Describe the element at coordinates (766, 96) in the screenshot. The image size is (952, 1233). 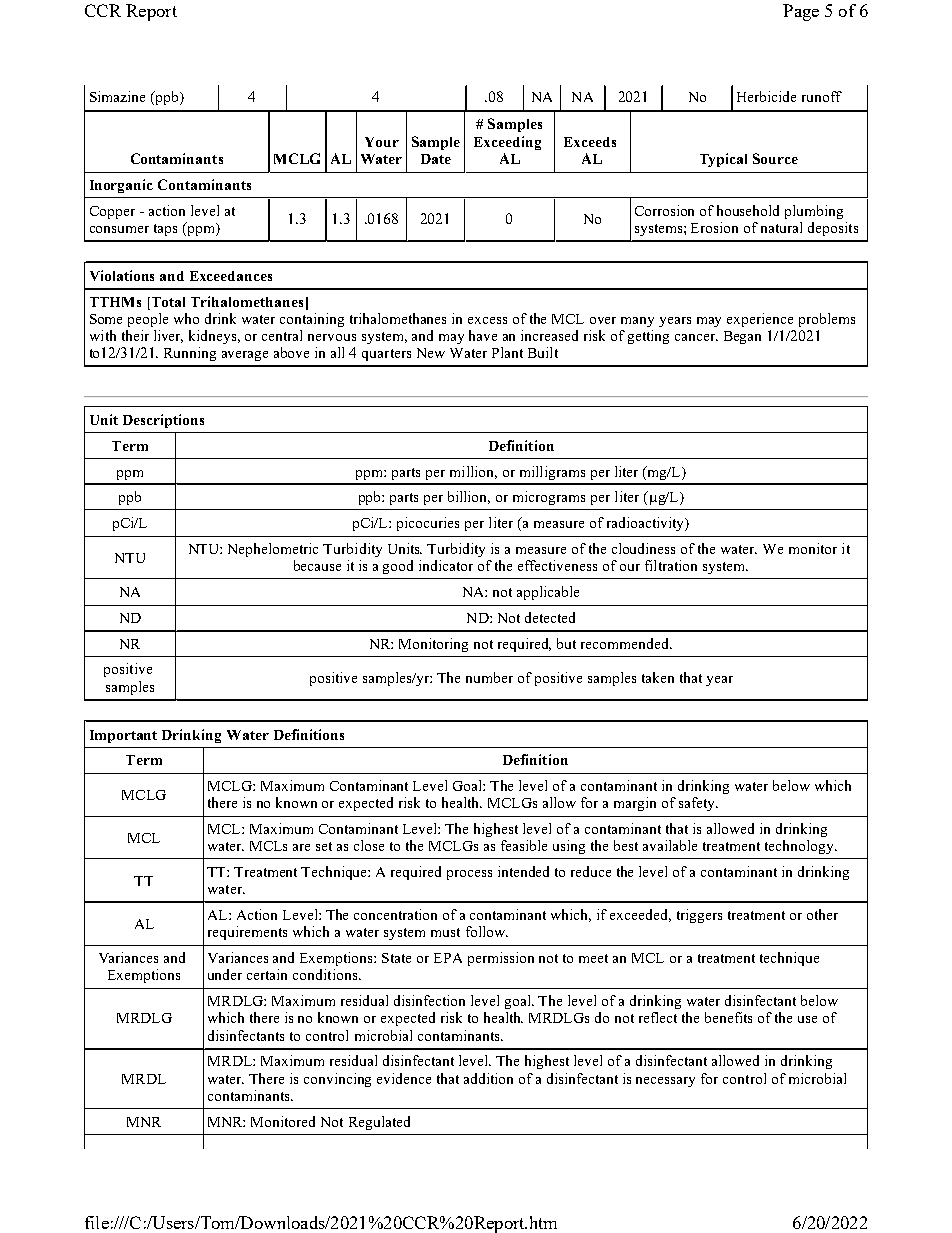
I see `Herbicide` at that location.
